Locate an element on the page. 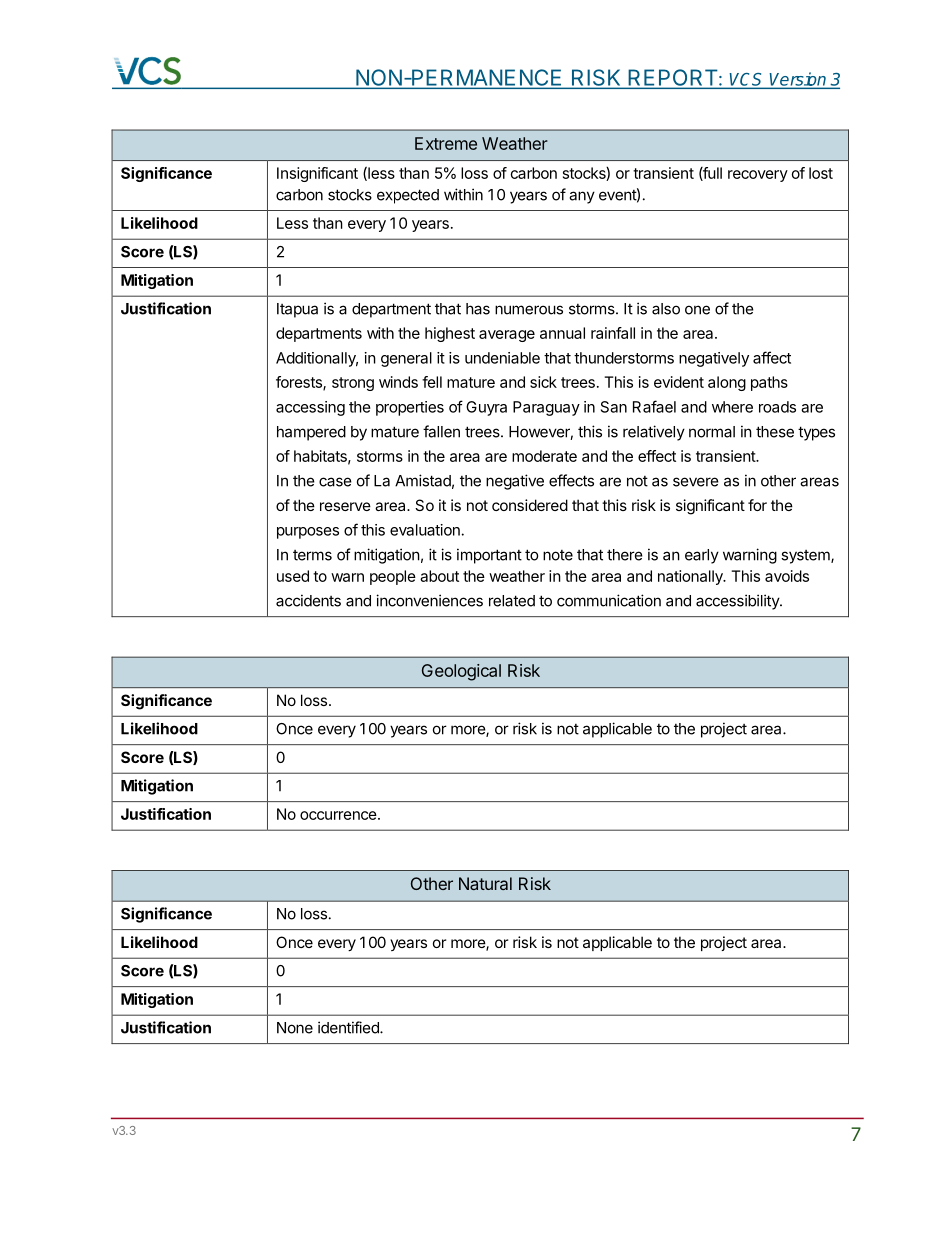 Image resolution: width=952 pixels, height=1233 pixels. any is located at coordinates (582, 197).
